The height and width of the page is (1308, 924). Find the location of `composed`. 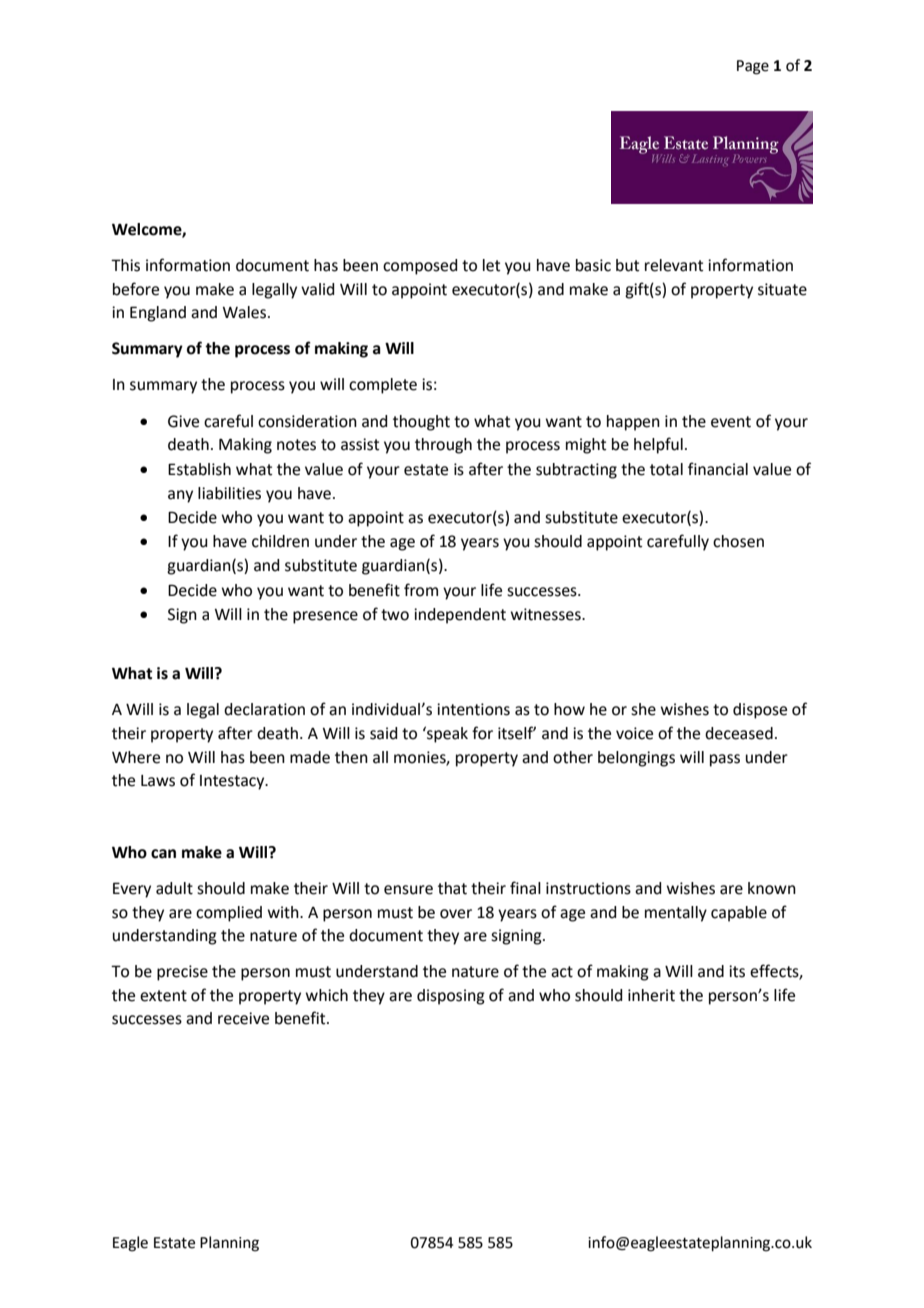

composed is located at coordinates (420, 267).
